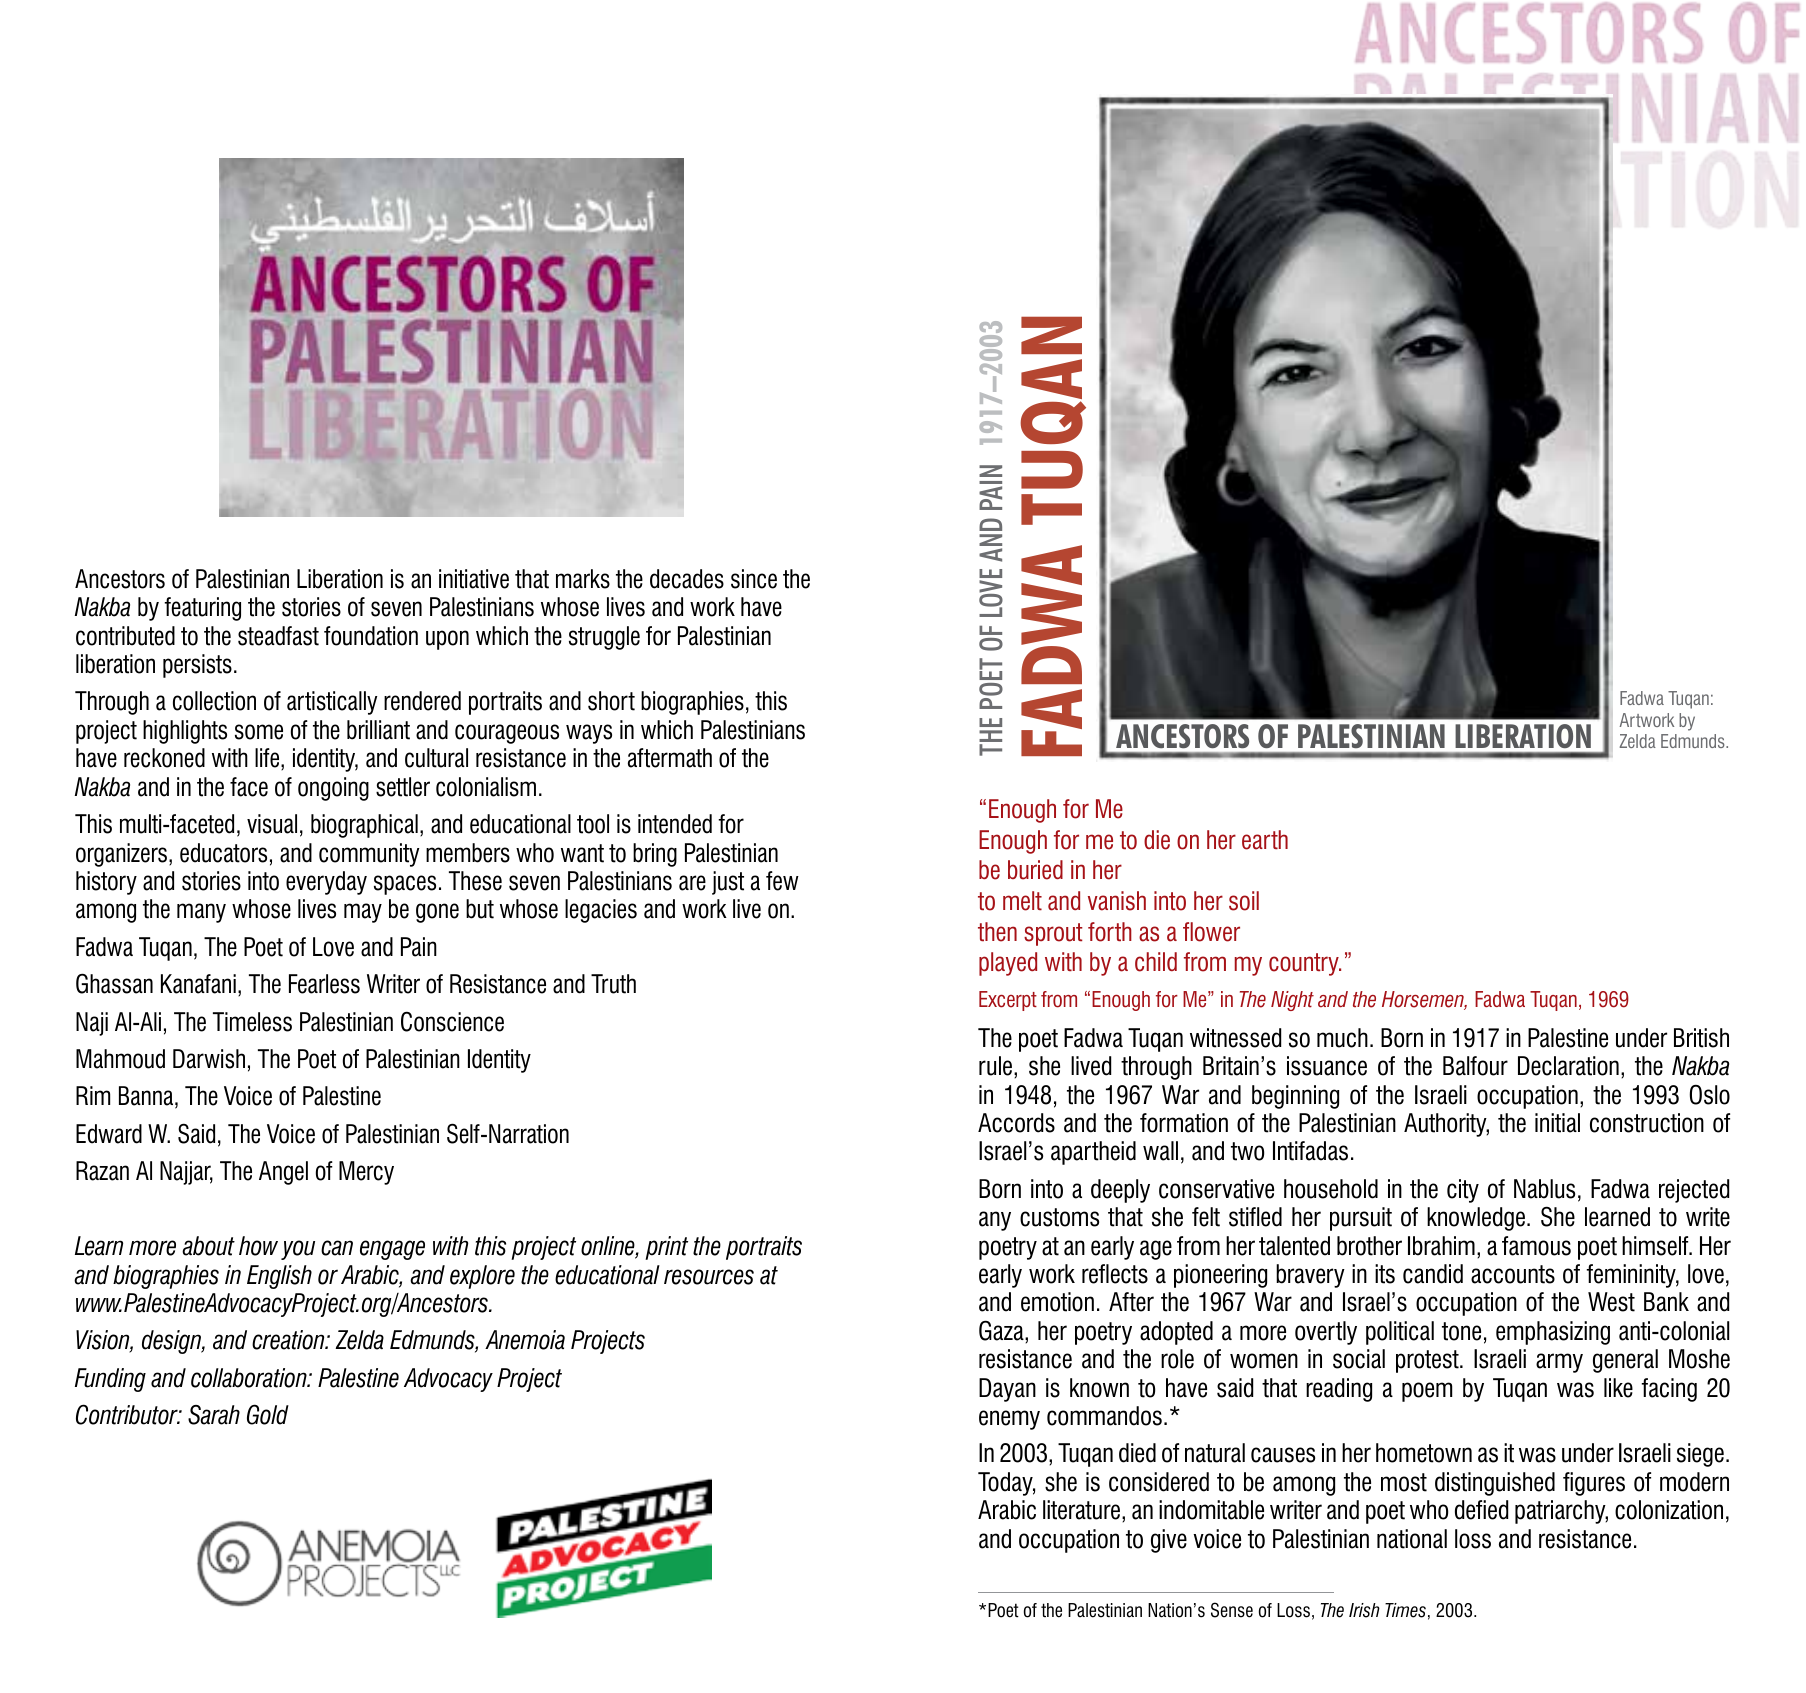 The height and width of the screenshot is (1693, 1806). I want to click on Gold, so click(268, 1414).
